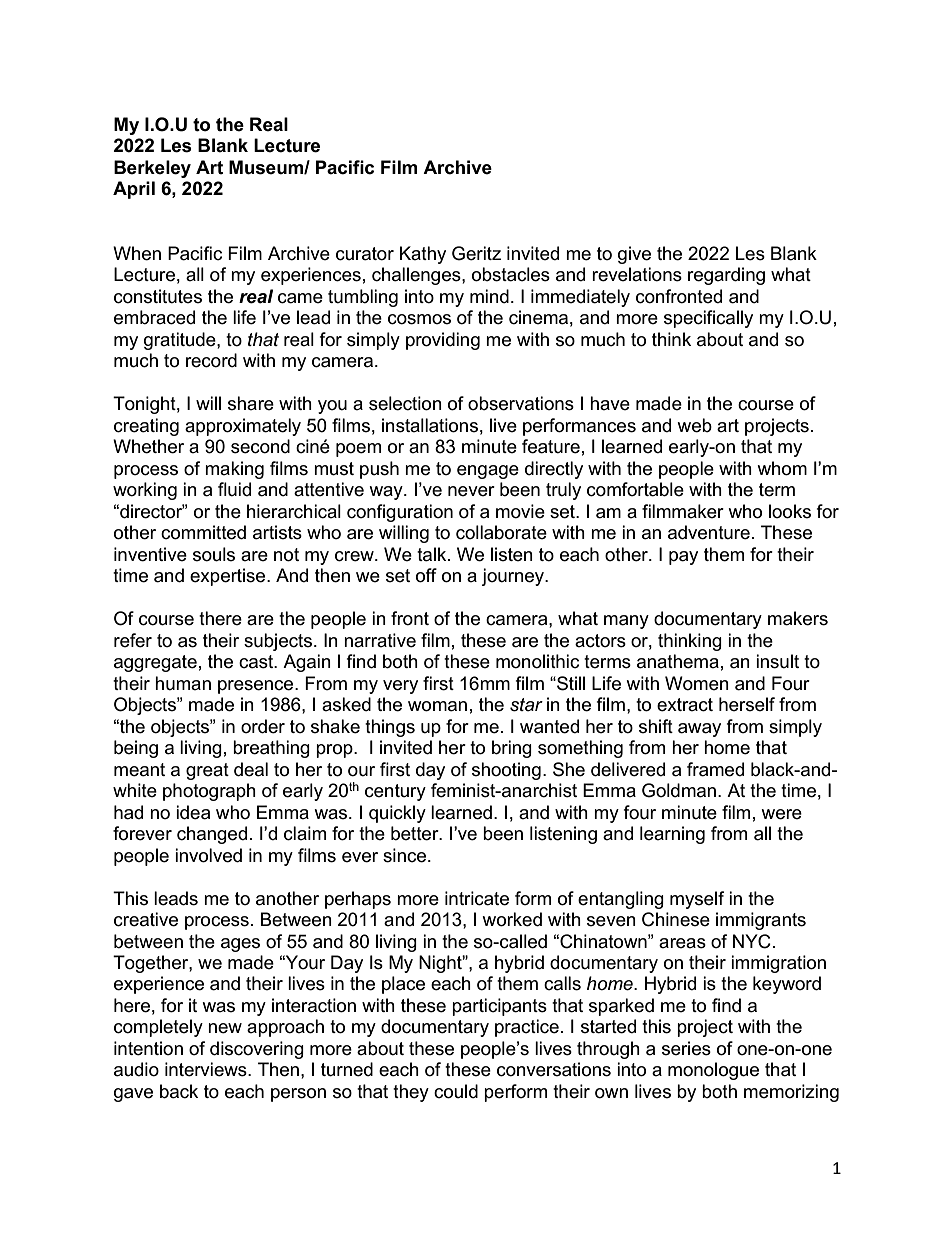 Image resolution: width=952 pixels, height=1233 pixels. I want to click on Kathy, so click(423, 255).
